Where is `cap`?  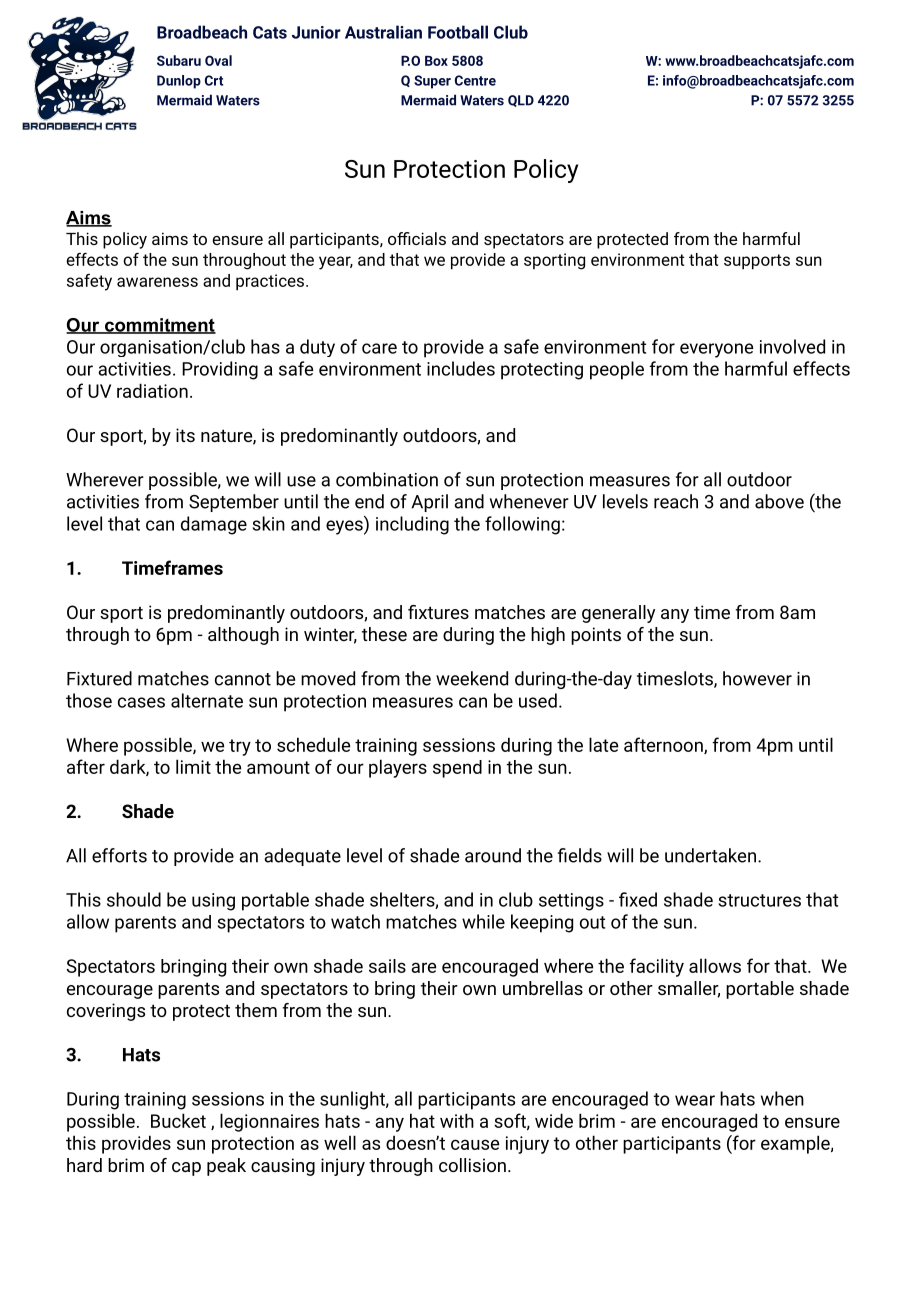 cap is located at coordinates (186, 1169).
